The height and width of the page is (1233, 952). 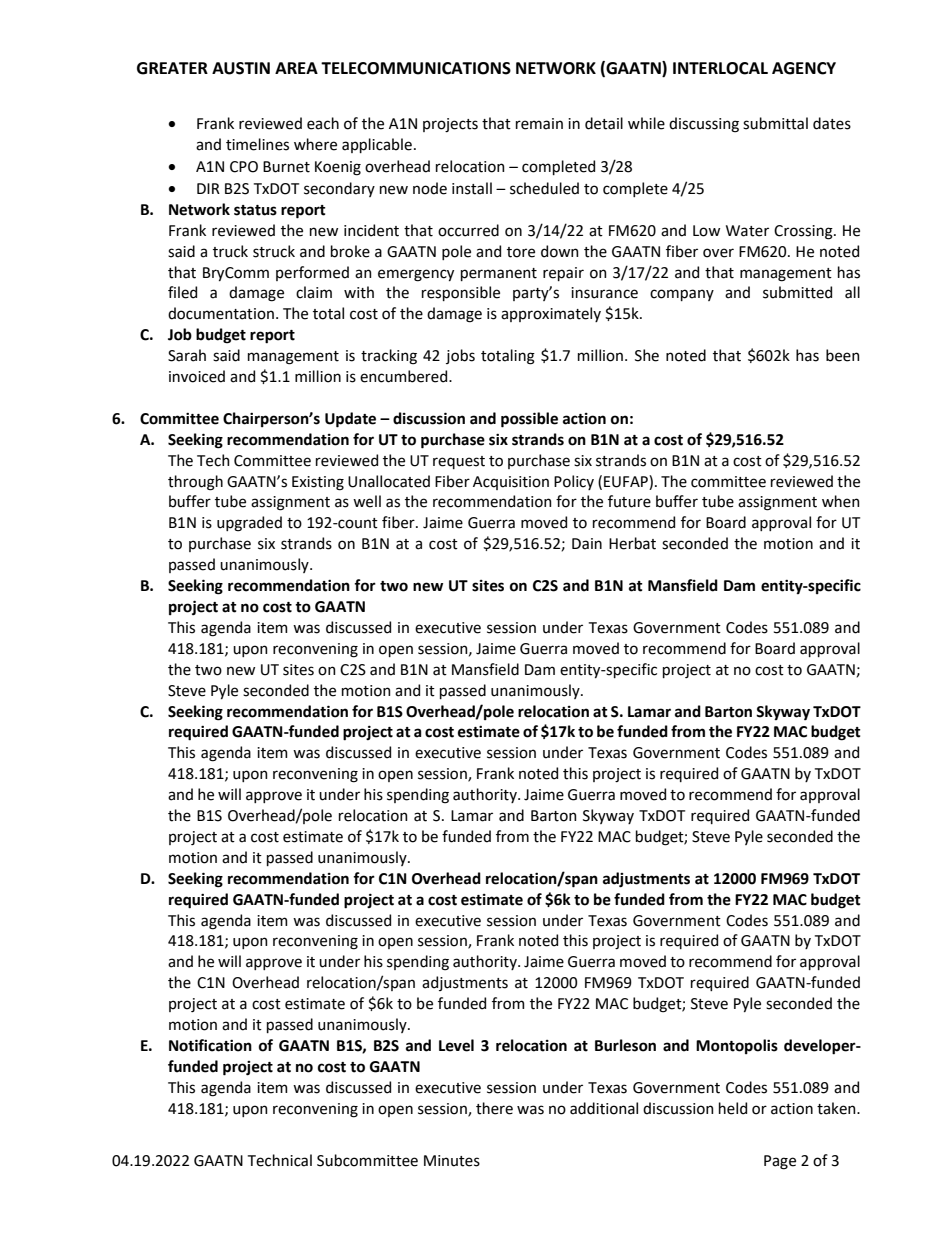 I want to click on upgraded, so click(x=249, y=524).
